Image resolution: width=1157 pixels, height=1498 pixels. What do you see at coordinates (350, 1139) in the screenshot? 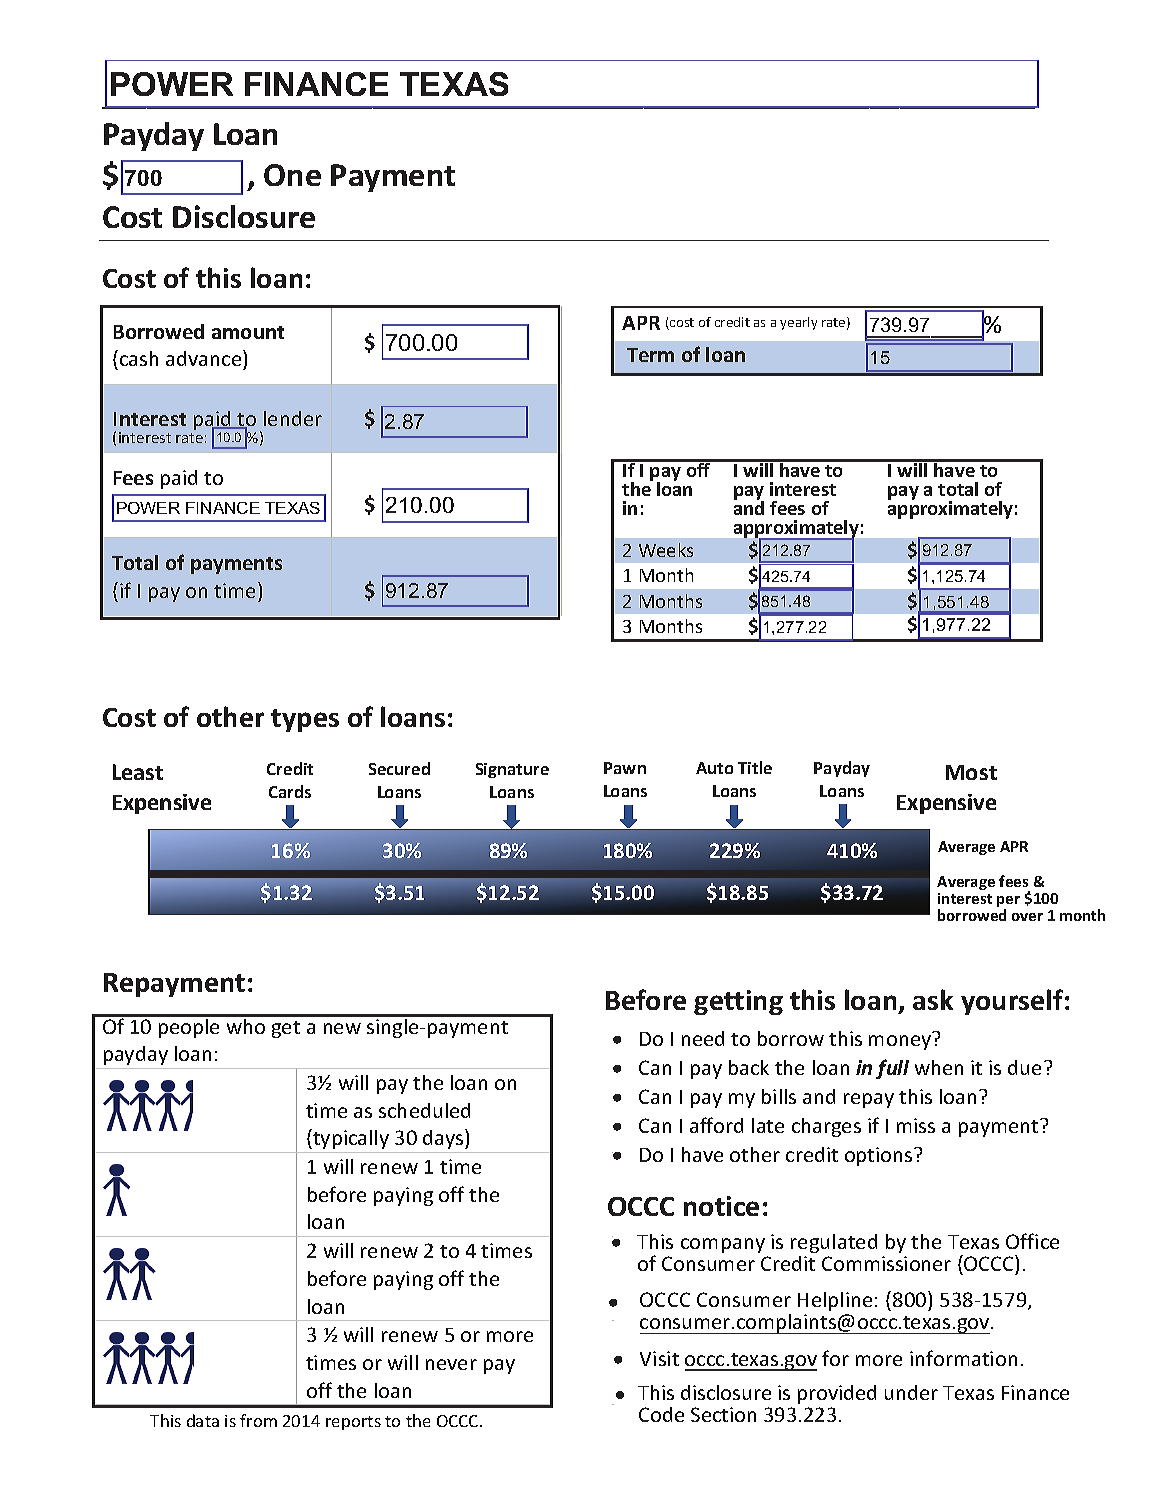
I see `typically` at bounding box center [350, 1139].
